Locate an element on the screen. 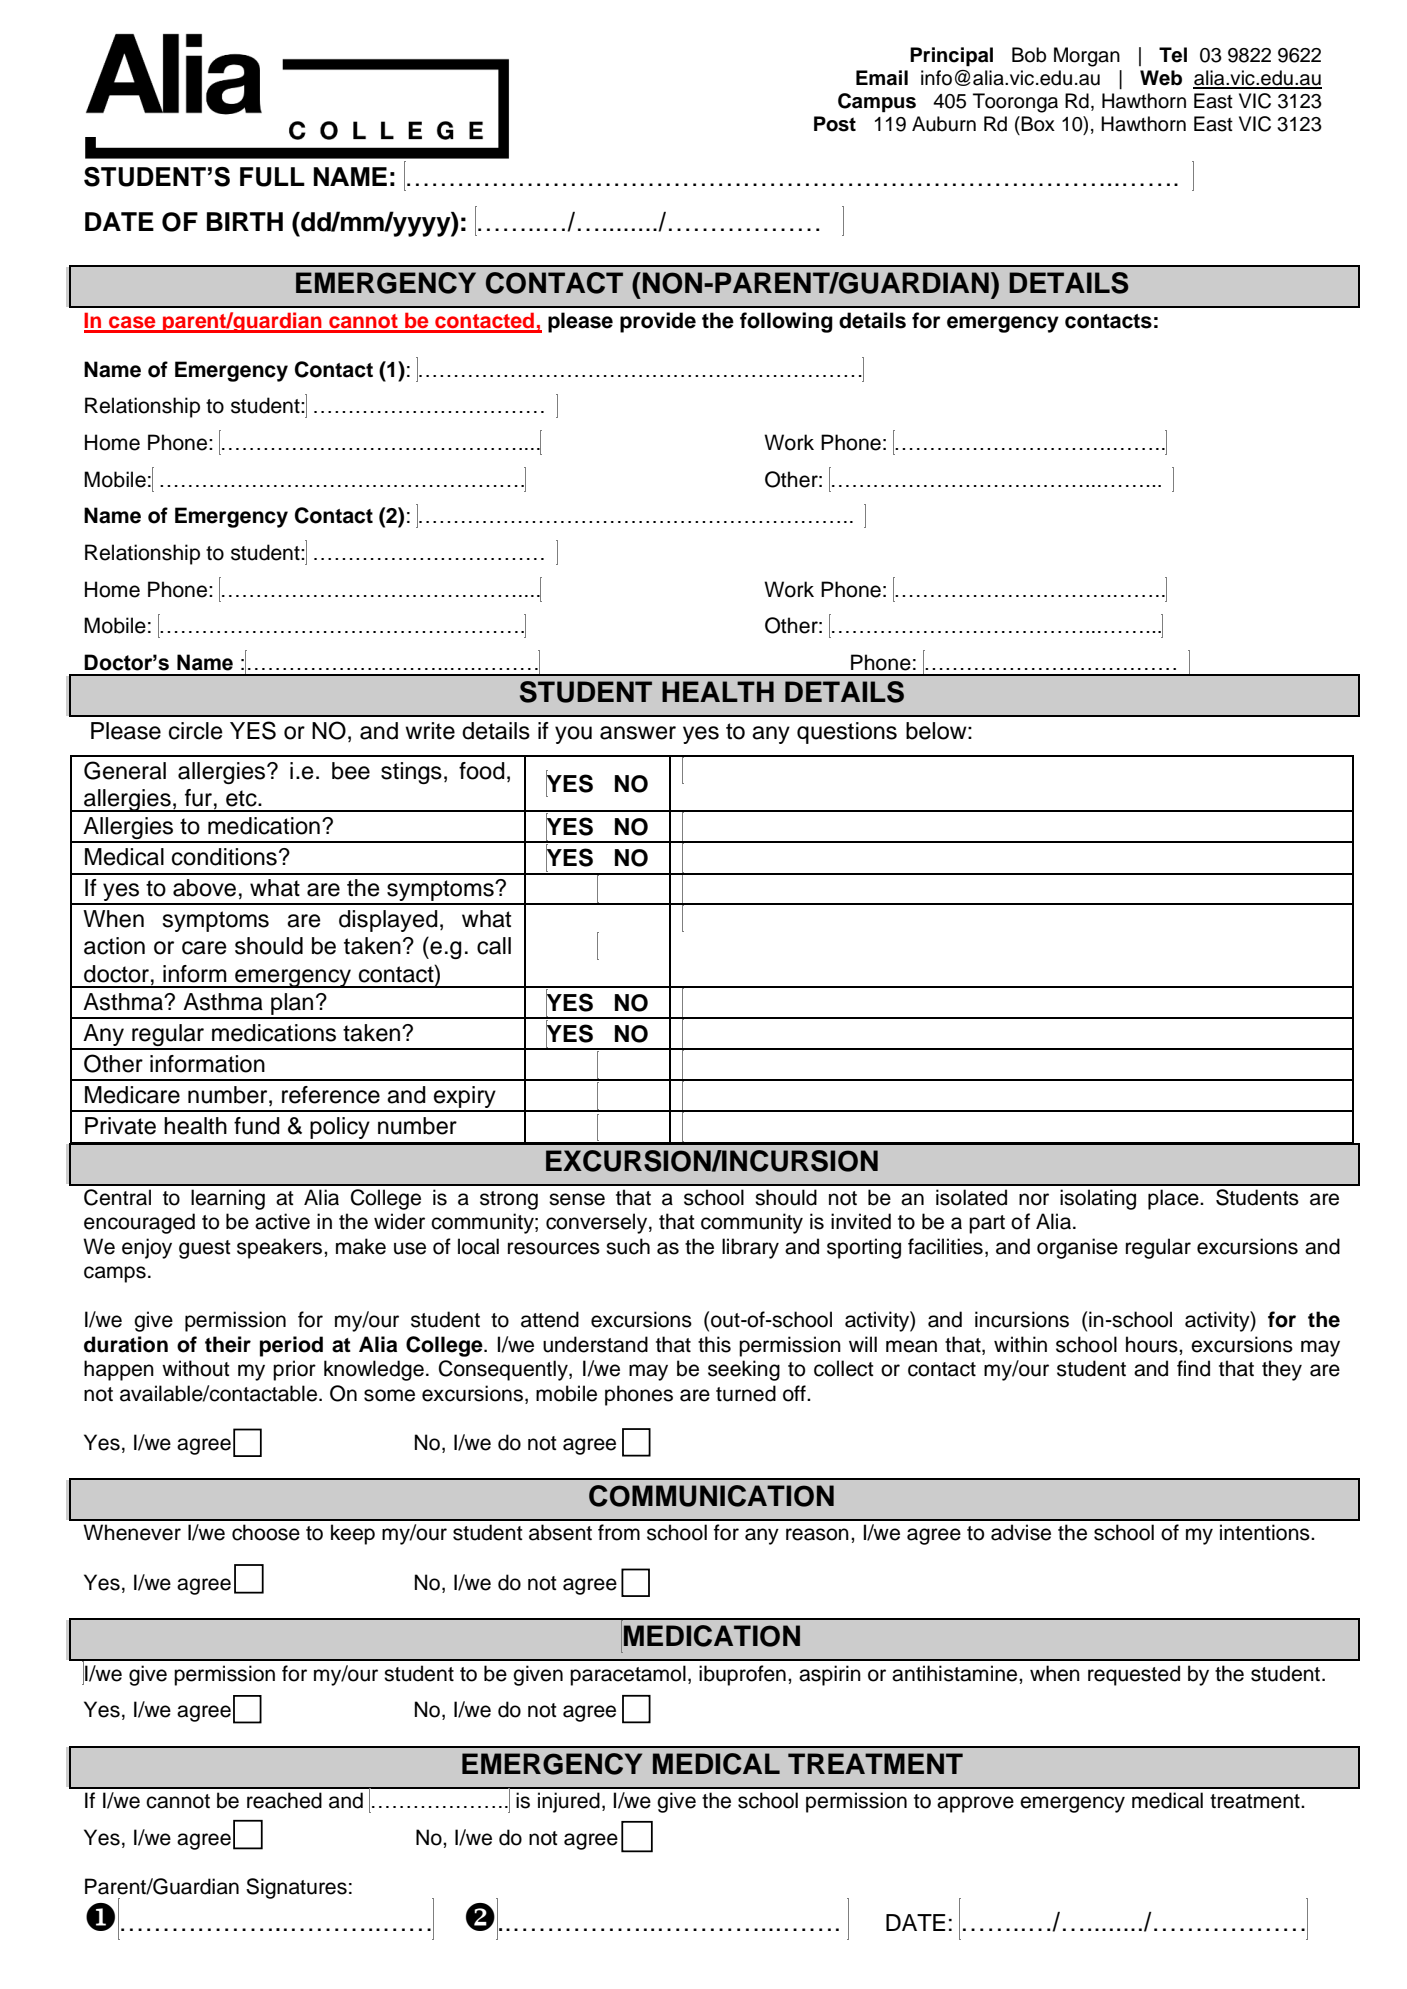 The height and width of the screenshot is (1989, 1407). questions is located at coordinates (847, 733).
